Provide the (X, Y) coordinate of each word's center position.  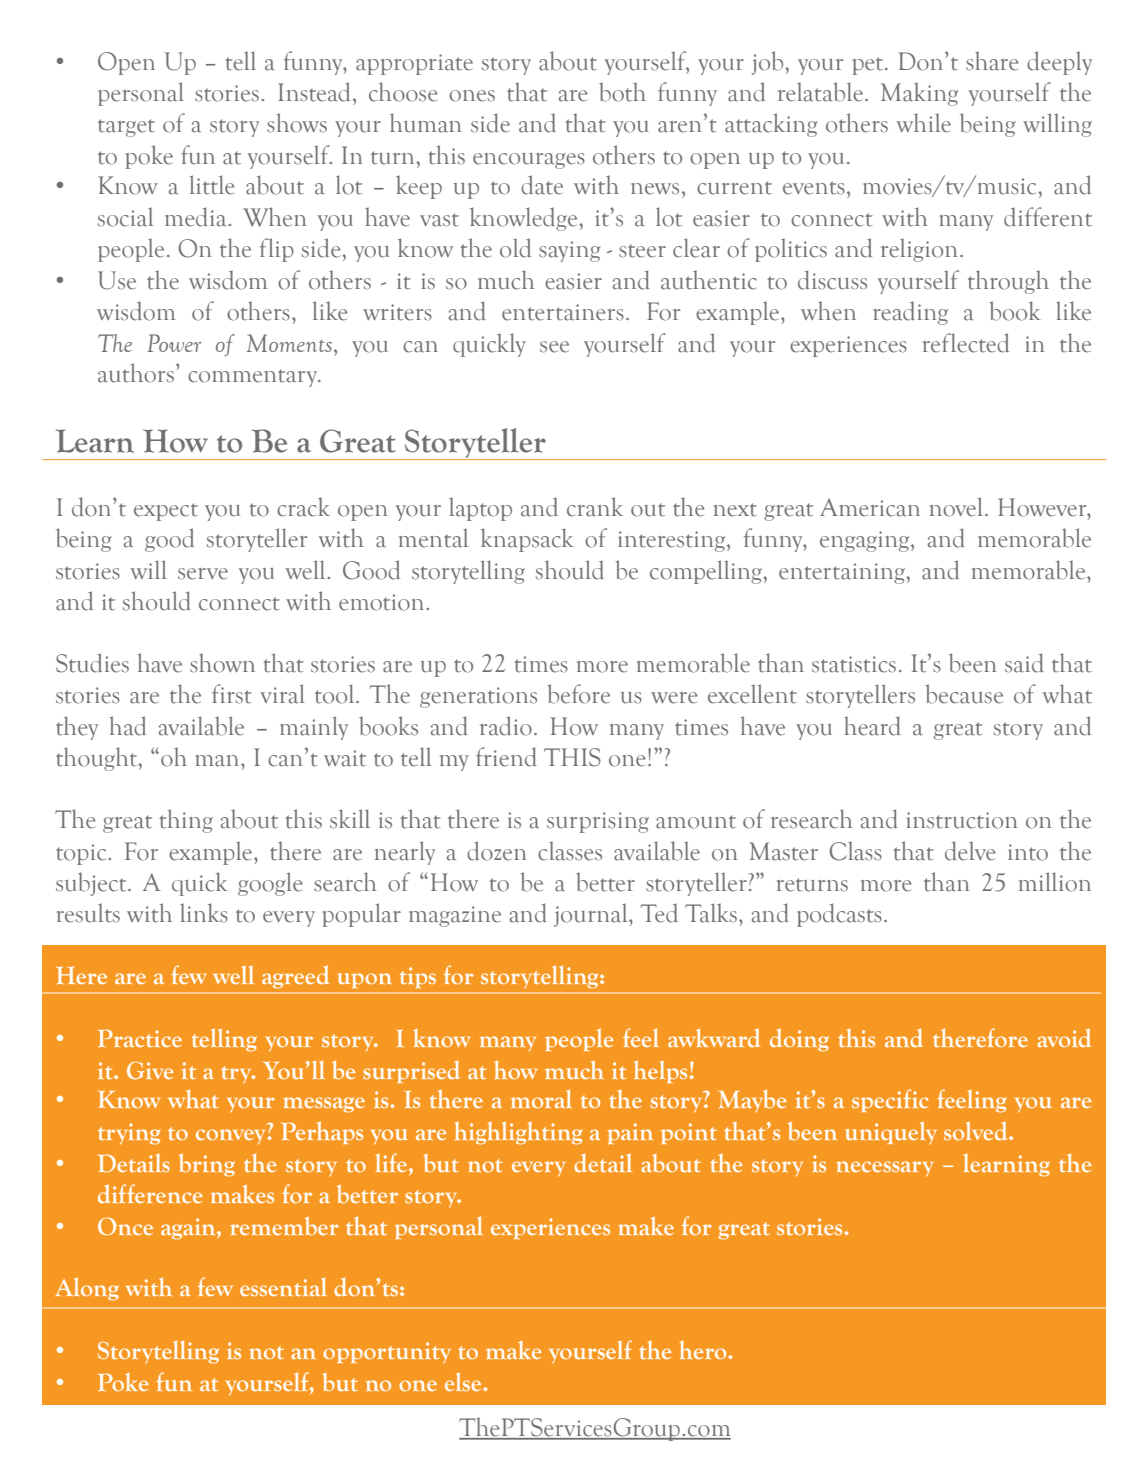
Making (919, 94)
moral (541, 1099)
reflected (966, 343)
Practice (140, 1038)
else (464, 1381)
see (554, 347)
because (964, 694)
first (232, 694)
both (622, 92)
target (126, 128)
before (578, 694)
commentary (254, 378)
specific (890, 1101)
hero (704, 1350)
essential (283, 1287)
